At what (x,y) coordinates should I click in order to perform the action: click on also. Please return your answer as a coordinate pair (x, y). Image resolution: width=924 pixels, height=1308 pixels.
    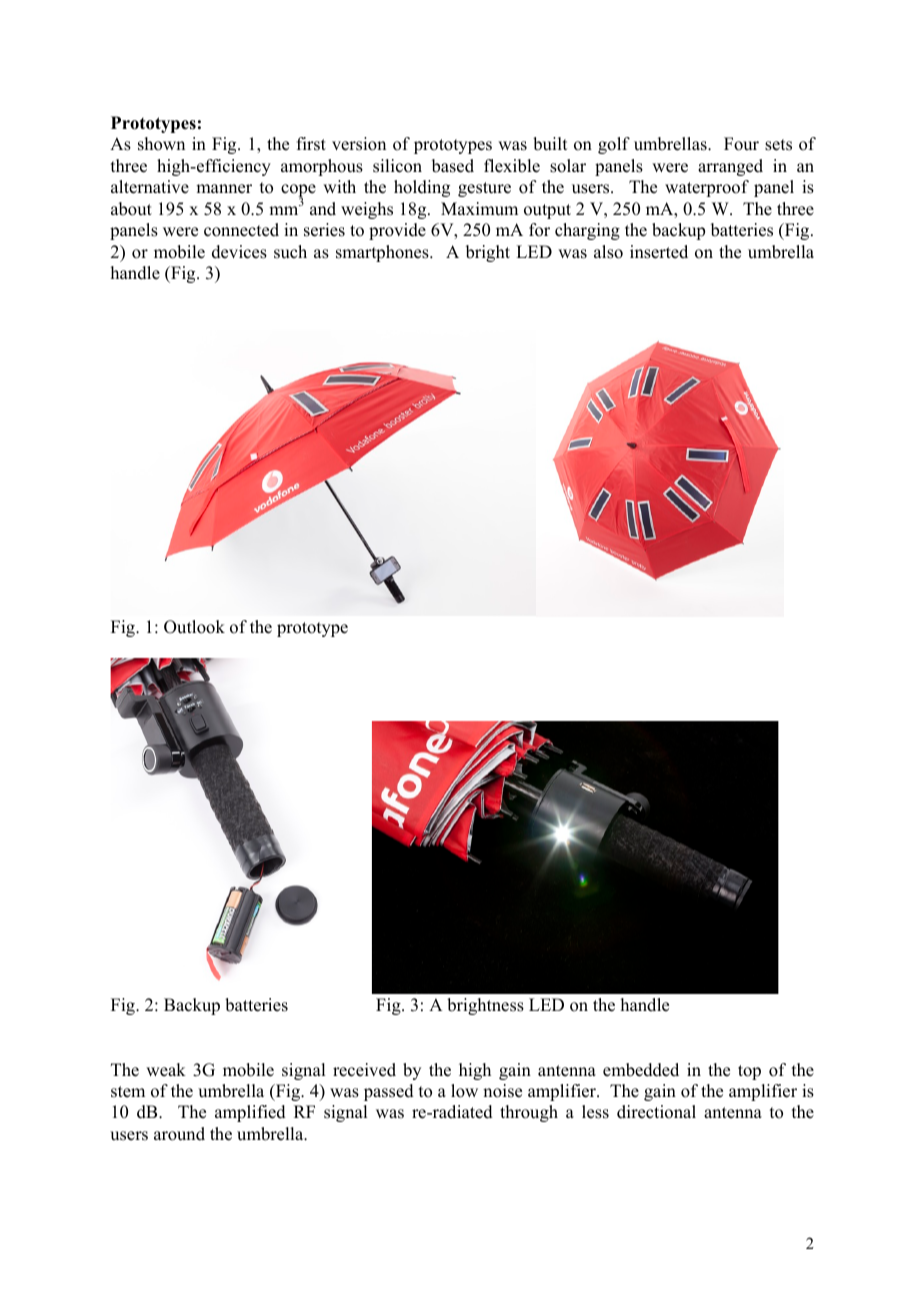
    Looking at the image, I should click on (608, 252).
